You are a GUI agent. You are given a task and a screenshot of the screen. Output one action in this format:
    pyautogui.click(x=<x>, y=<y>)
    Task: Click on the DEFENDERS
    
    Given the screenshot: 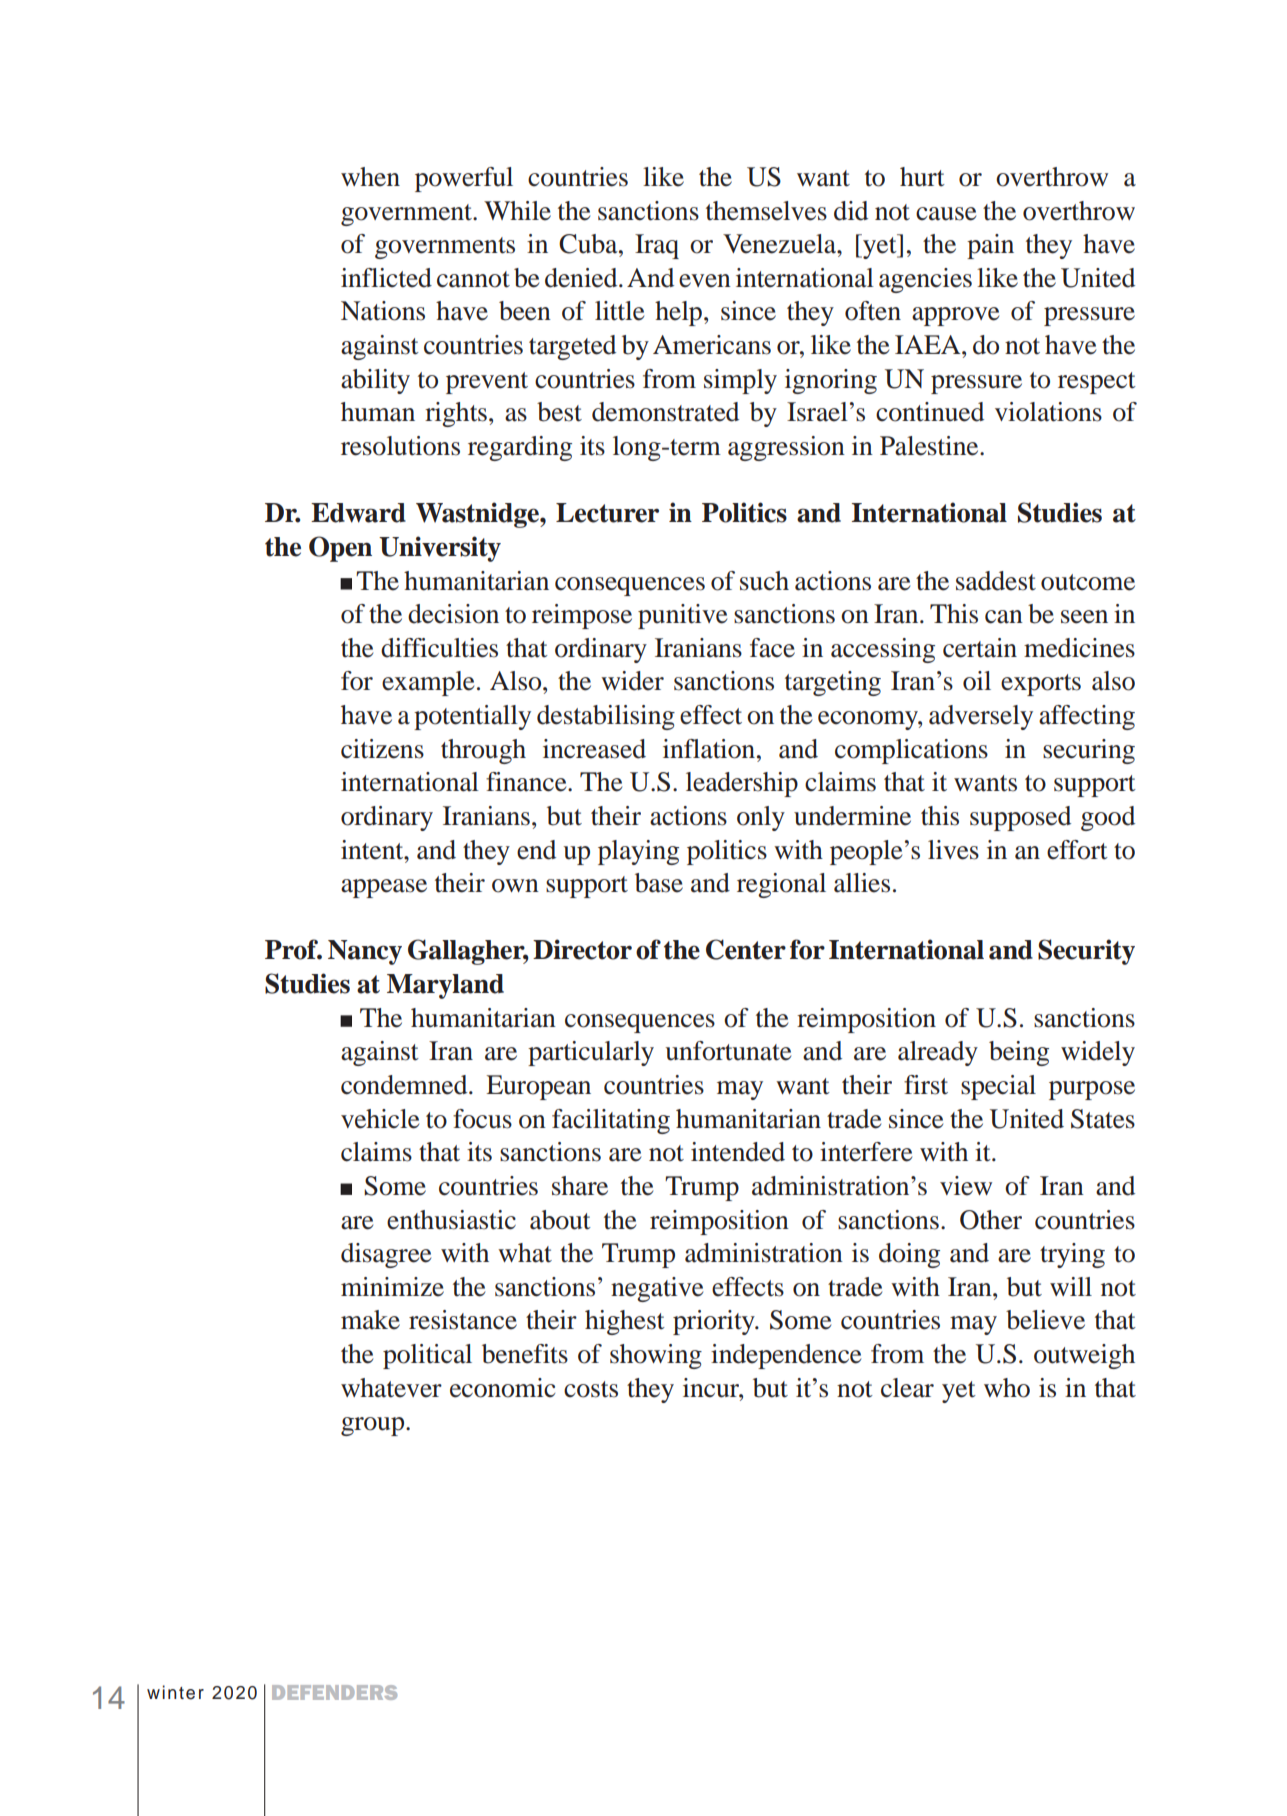 What is the action you would take?
    pyautogui.click(x=334, y=1692)
